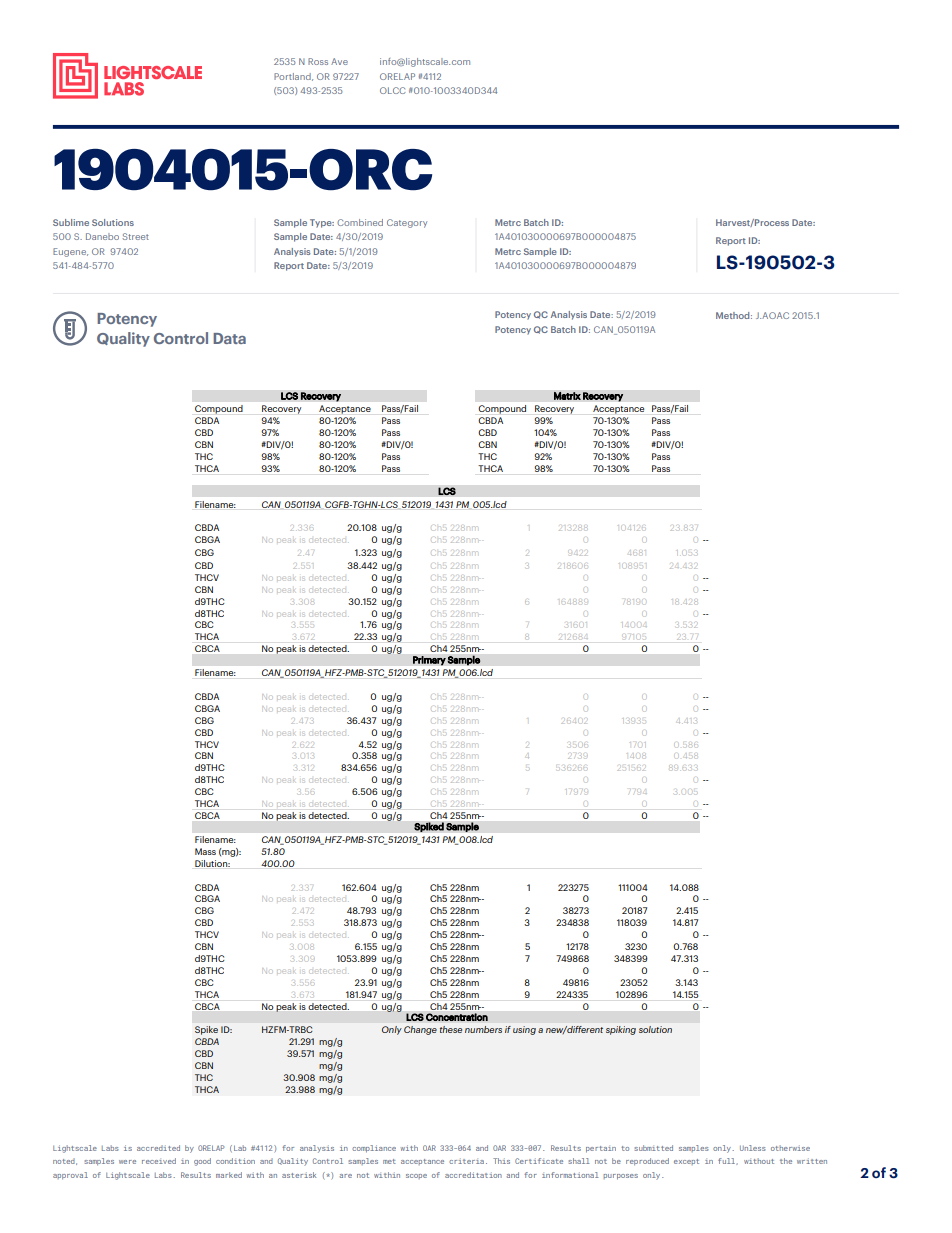 This page has height=1233, width=952. Describe the element at coordinates (621, 1030) in the page. I see `spiking` at that location.
